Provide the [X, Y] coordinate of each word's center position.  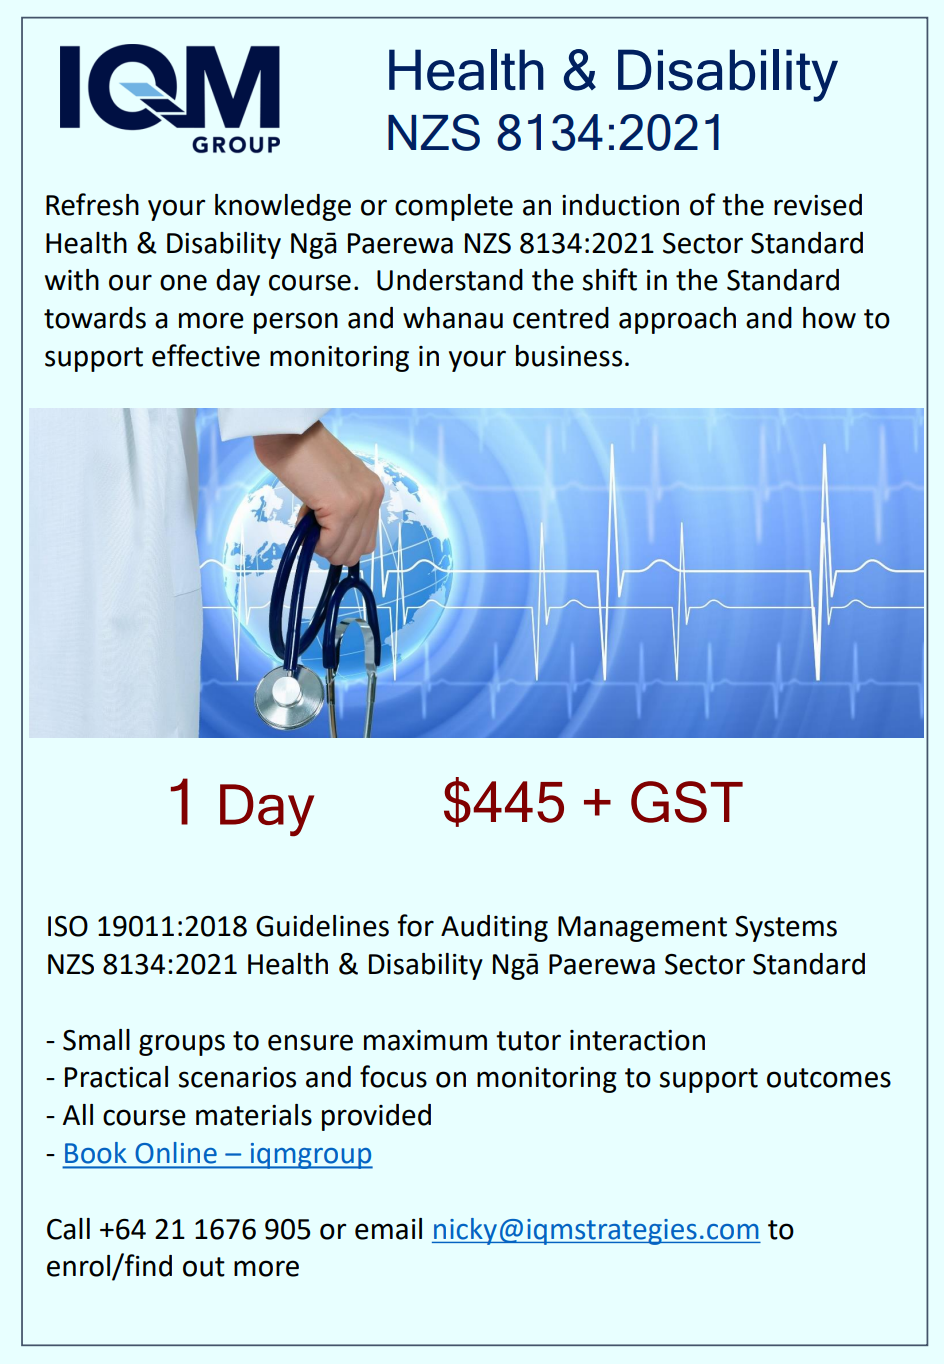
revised [818, 205]
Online [176, 1152]
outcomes [829, 1078]
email [388, 1229]
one [183, 282]
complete [454, 207]
